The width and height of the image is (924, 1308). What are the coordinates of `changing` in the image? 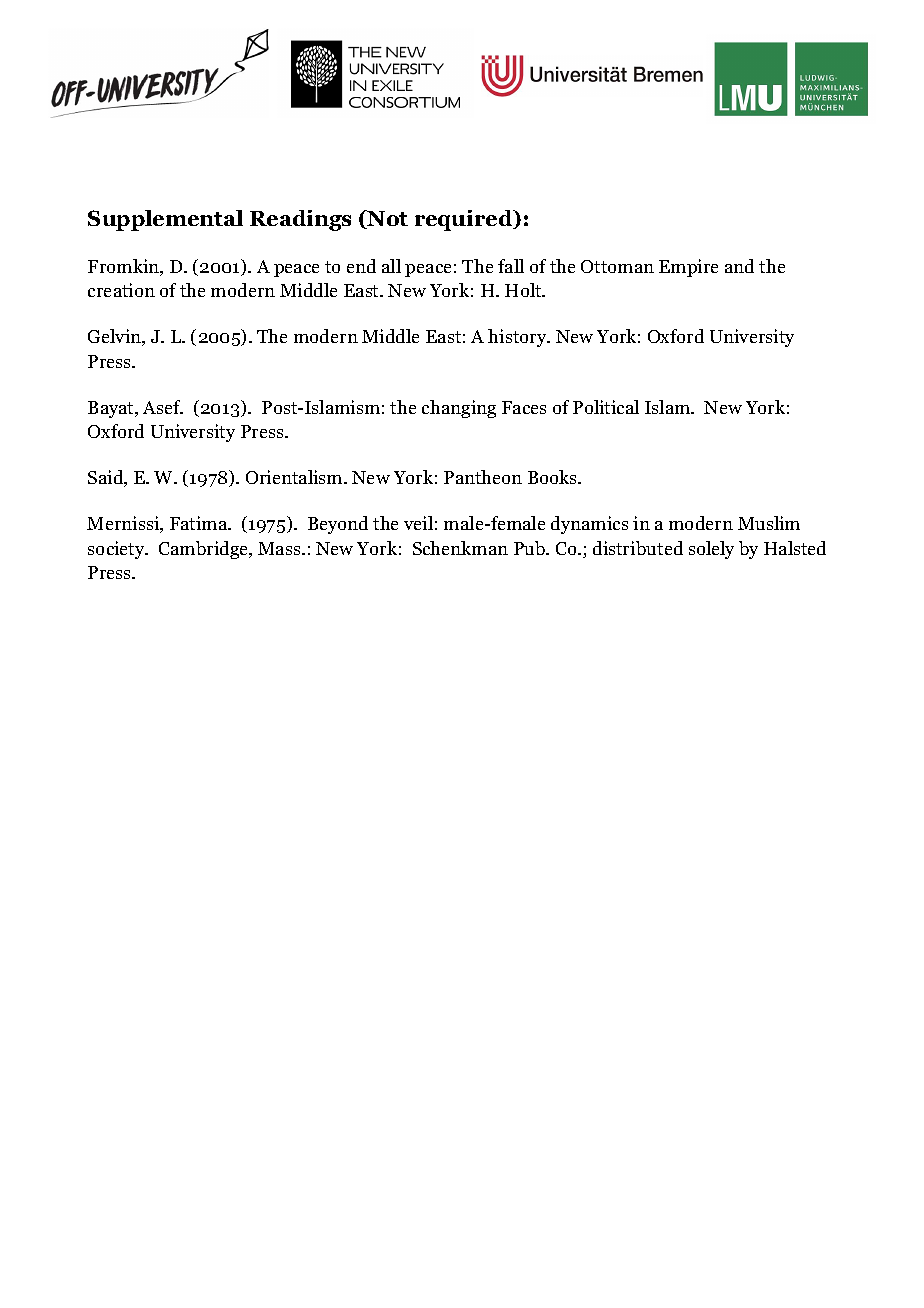 It's located at (459, 409).
